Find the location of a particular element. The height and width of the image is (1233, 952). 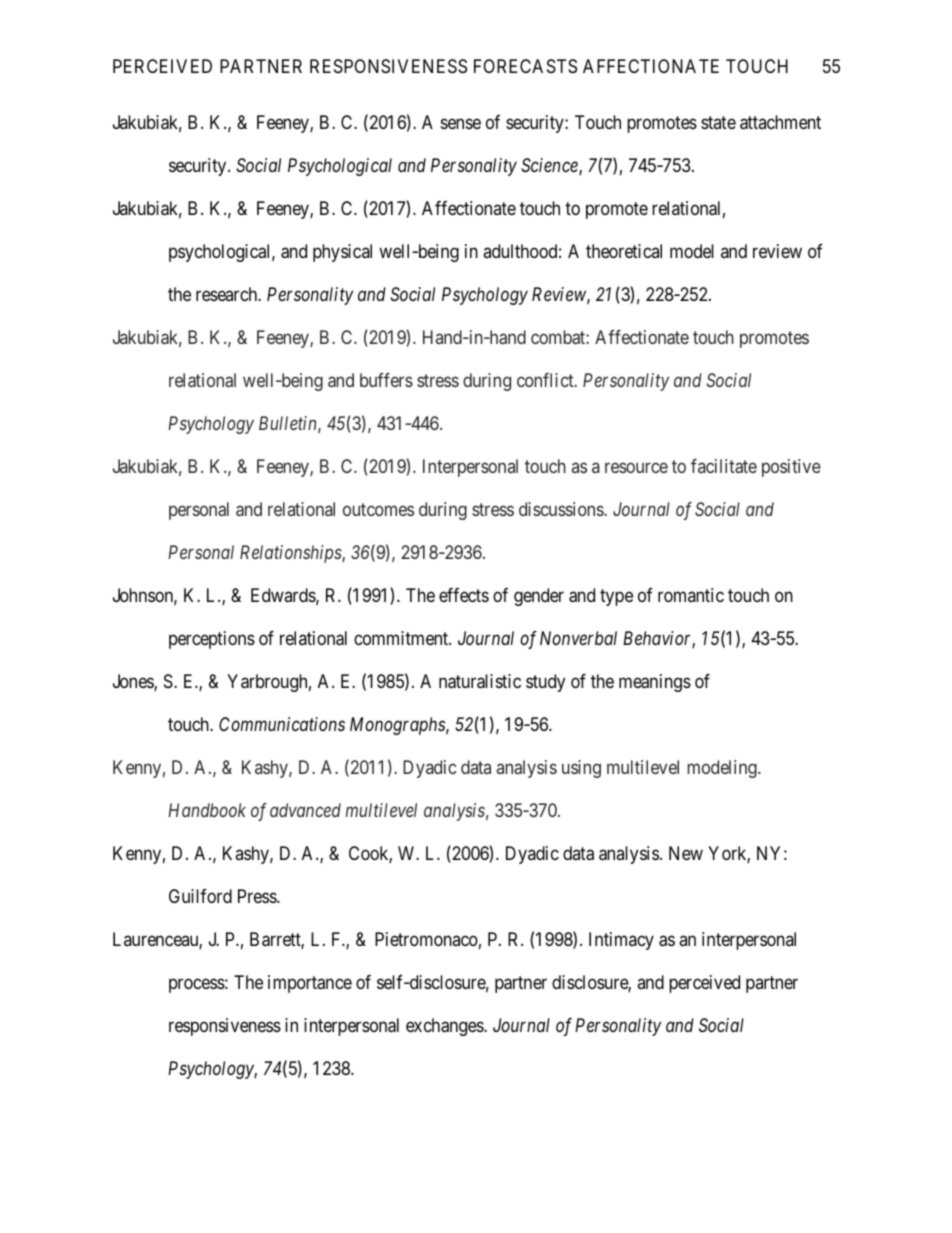

using is located at coordinates (581, 769).
